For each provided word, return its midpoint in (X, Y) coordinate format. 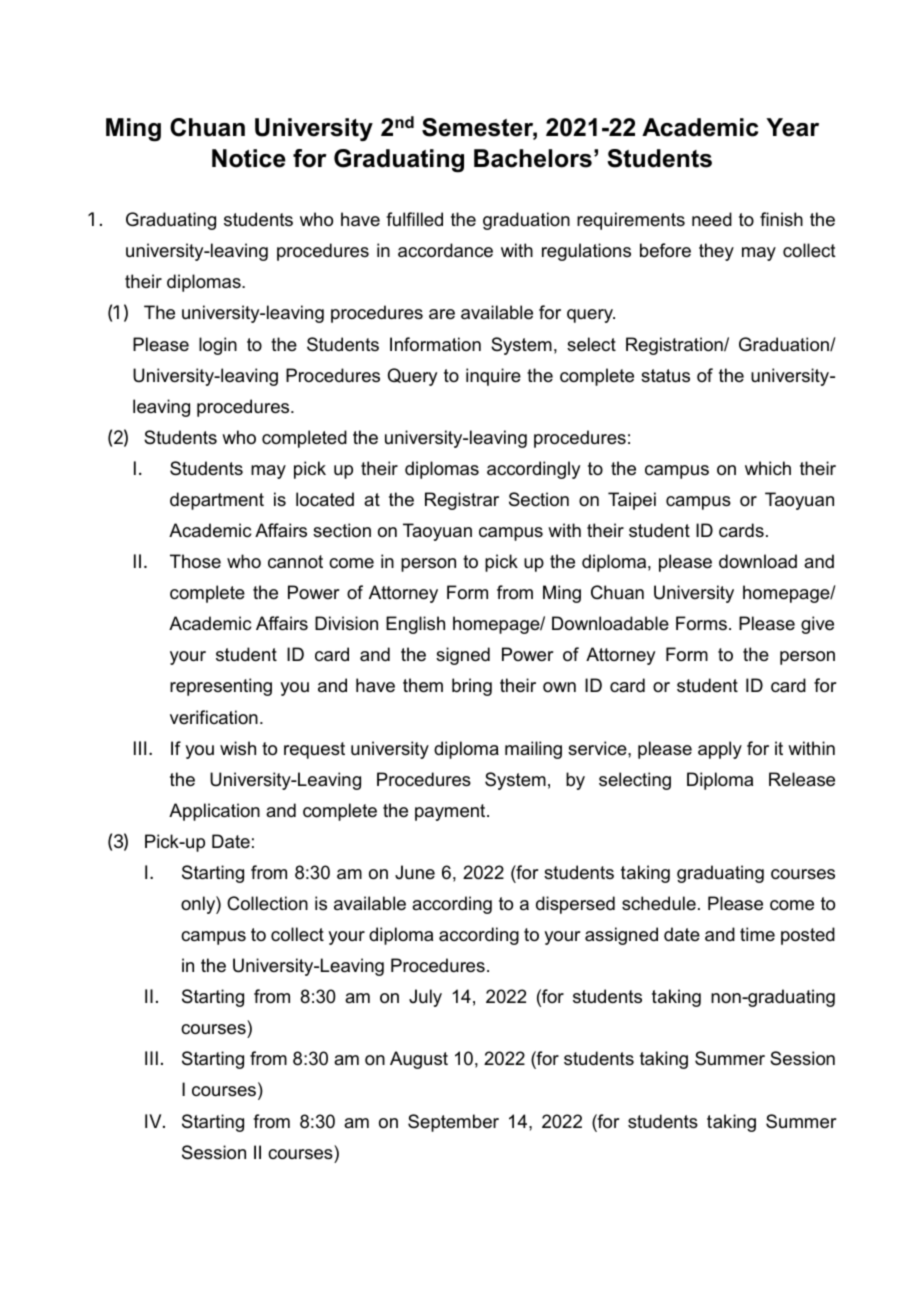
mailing (533, 750)
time (757, 934)
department (217, 501)
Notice (249, 158)
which (768, 468)
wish (238, 748)
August (419, 1060)
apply (720, 750)
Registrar (462, 501)
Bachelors (533, 158)
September (453, 1123)
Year (792, 127)
